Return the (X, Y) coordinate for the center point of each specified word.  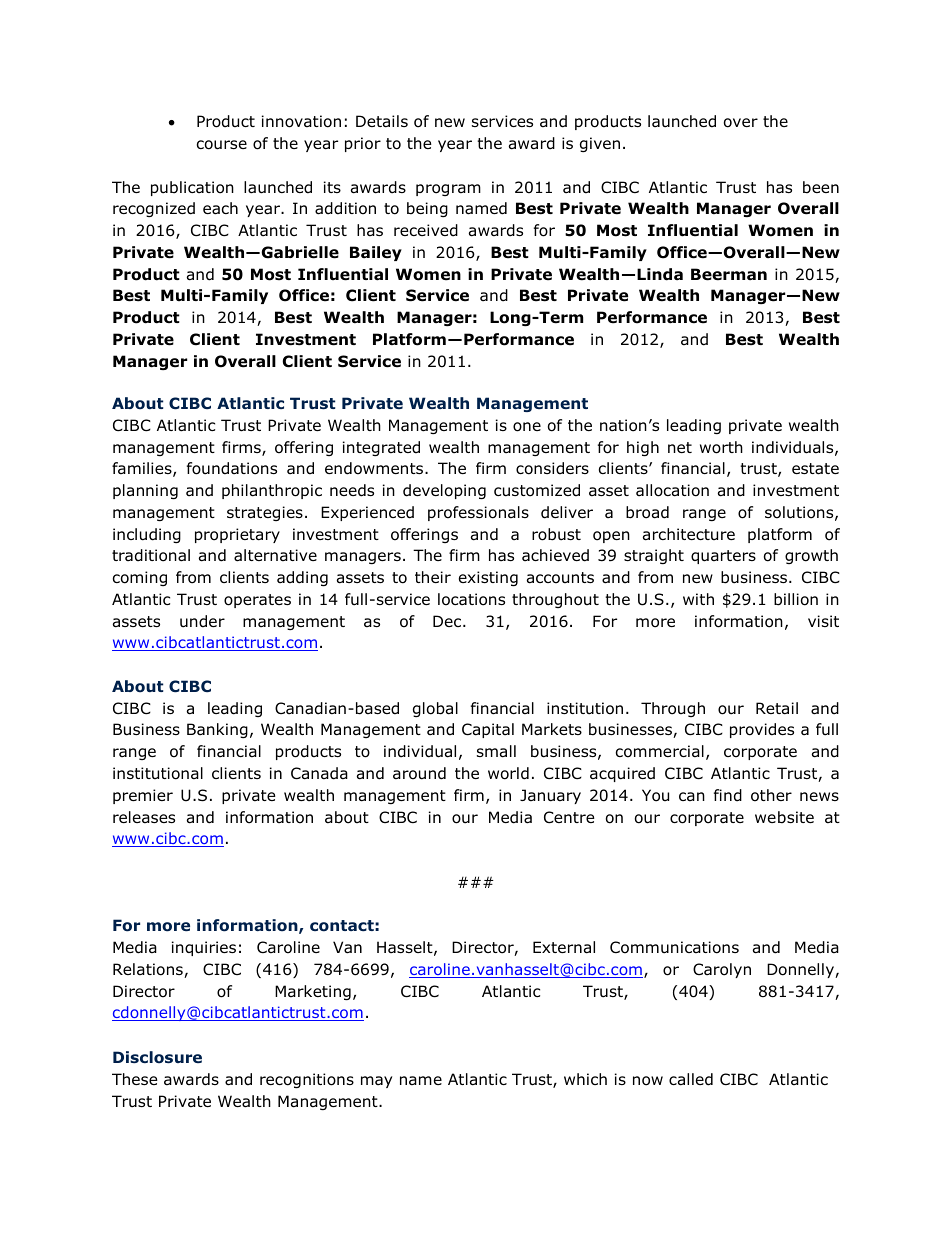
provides (762, 730)
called (691, 1079)
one (527, 427)
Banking (217, 730)
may (376, 1082)
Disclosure (157, 1057)
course (222, 145)
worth (721, 447)
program (448, 190)
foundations (232, 468)
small (496, 751)
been (821, 187)
